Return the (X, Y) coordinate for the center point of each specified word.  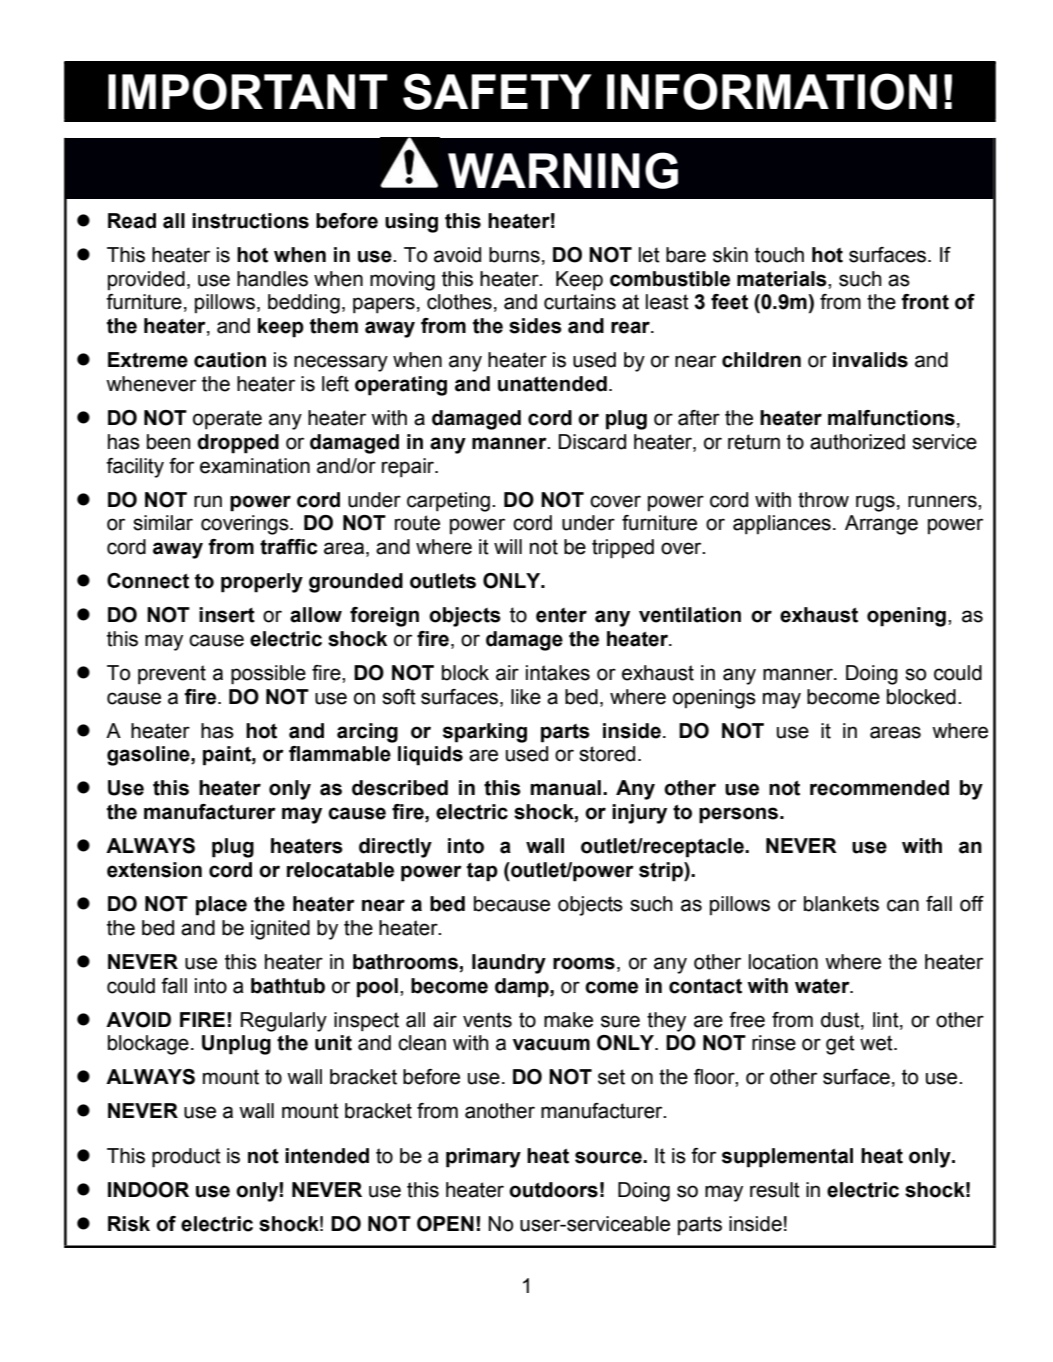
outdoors (553, 1190)
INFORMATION (772, 91)
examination (255, 466)
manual (565, 788)
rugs (875, 503)
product (186, 1158)
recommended (879, 788)
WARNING (563, 170)
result (775, 1190)
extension (154, 870)
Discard (592, 442)
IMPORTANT (247, 91)
